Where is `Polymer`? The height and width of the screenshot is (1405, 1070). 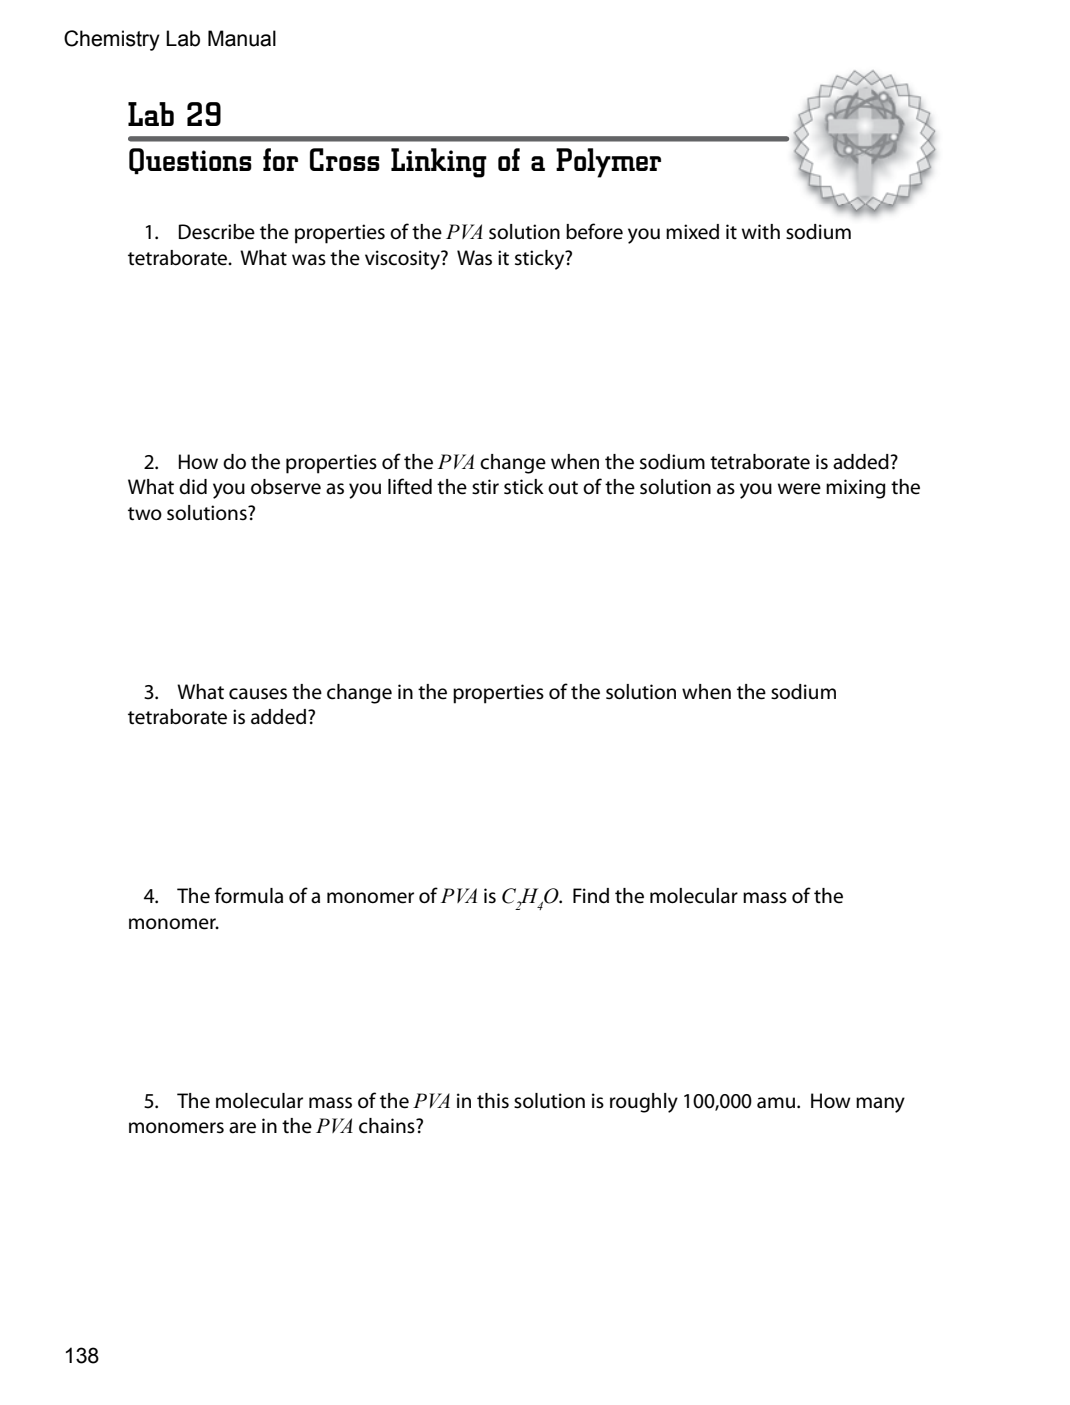
Polymer is located at coordinates (608, 163).
